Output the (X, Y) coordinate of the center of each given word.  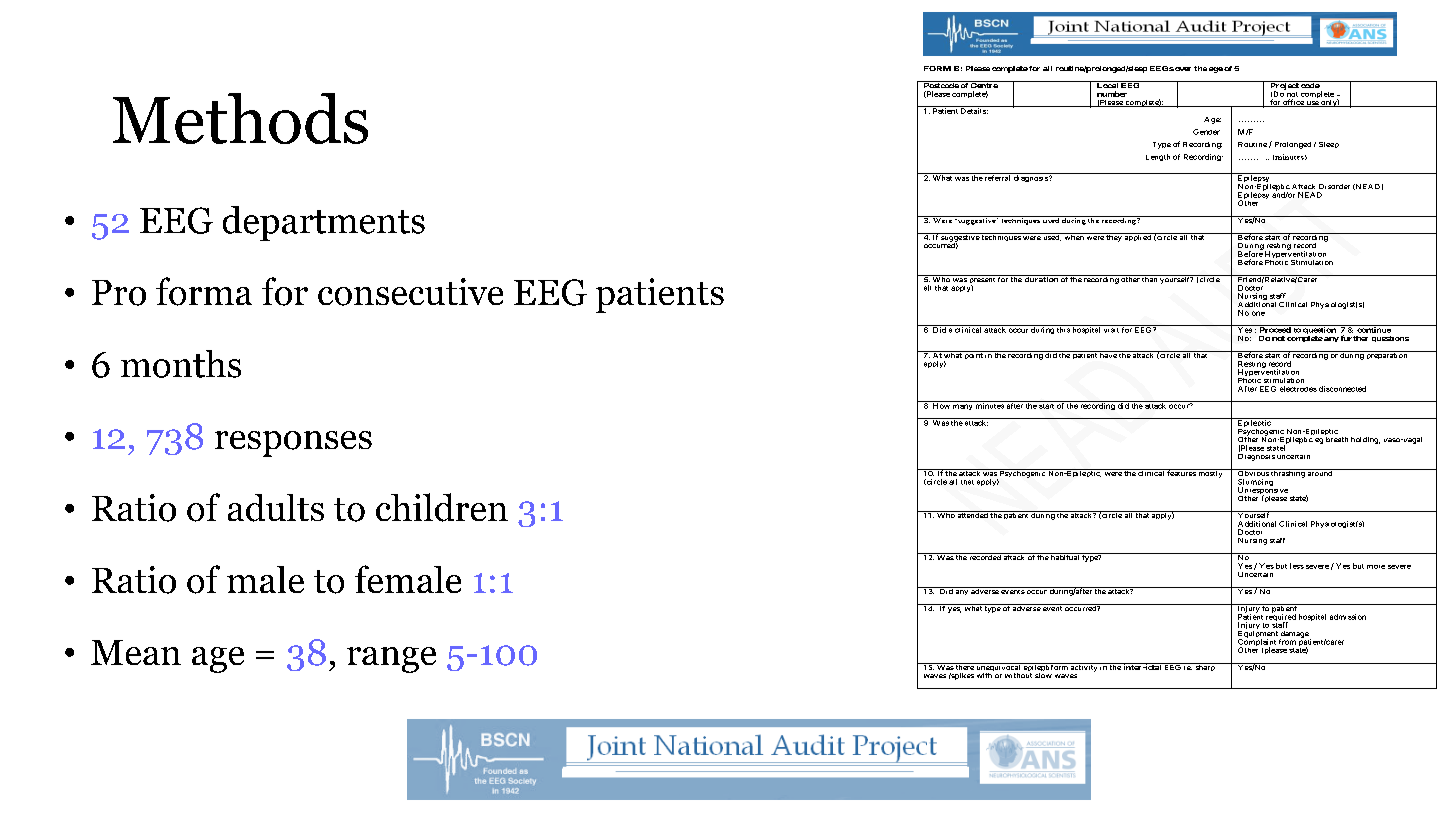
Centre (984, 84)
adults (276, 508)
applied (1138, 237)
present (982, 280)
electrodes (1298, 389)
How (941, 405)
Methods (240, 118)
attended (973, 514)
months (181, 364)
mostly (1210, 473)
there (964, 666)
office (1293, 103)
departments (324, 223)
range (391, 660)
